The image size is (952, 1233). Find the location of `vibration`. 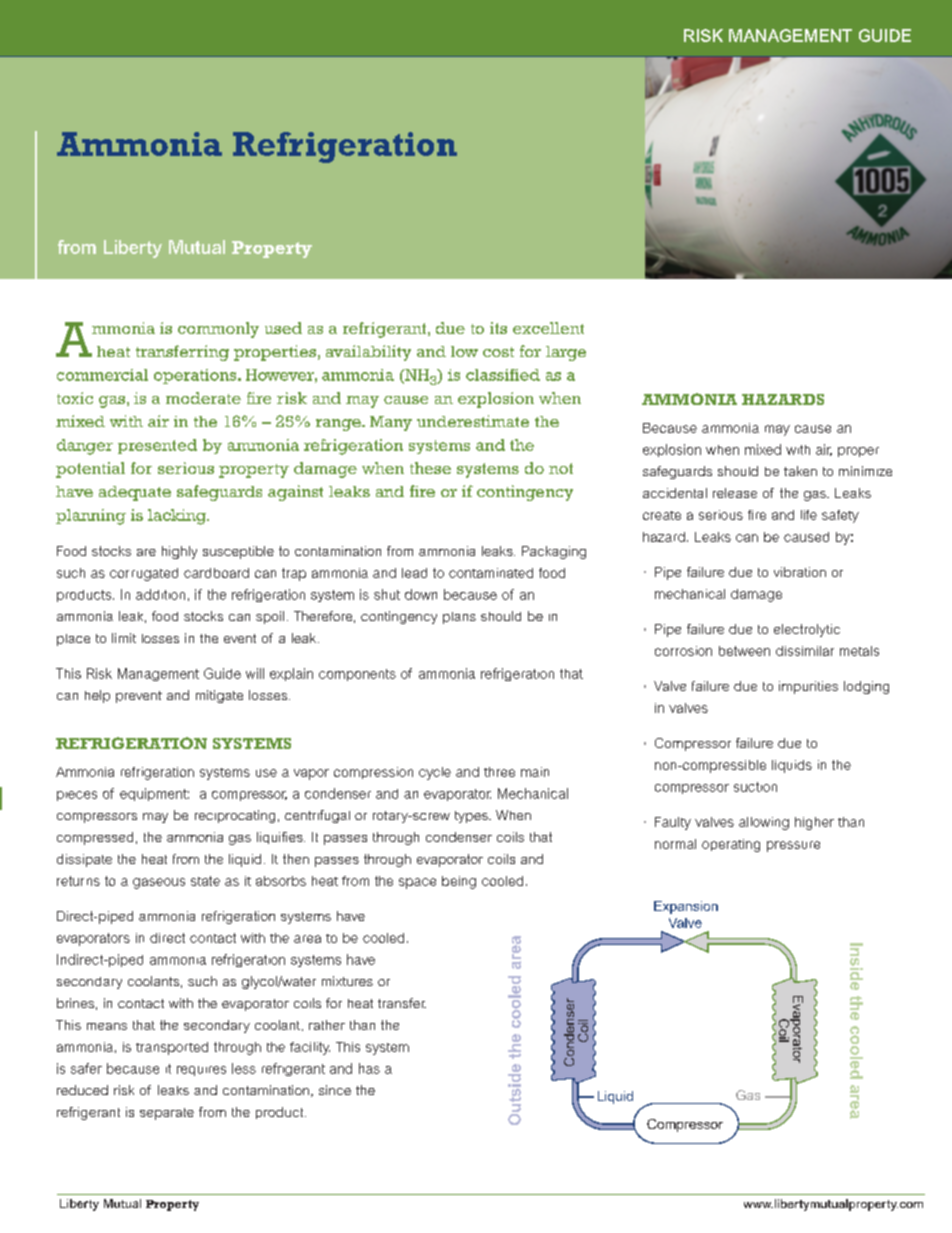

vibration is located at coordinates (800, 572).
